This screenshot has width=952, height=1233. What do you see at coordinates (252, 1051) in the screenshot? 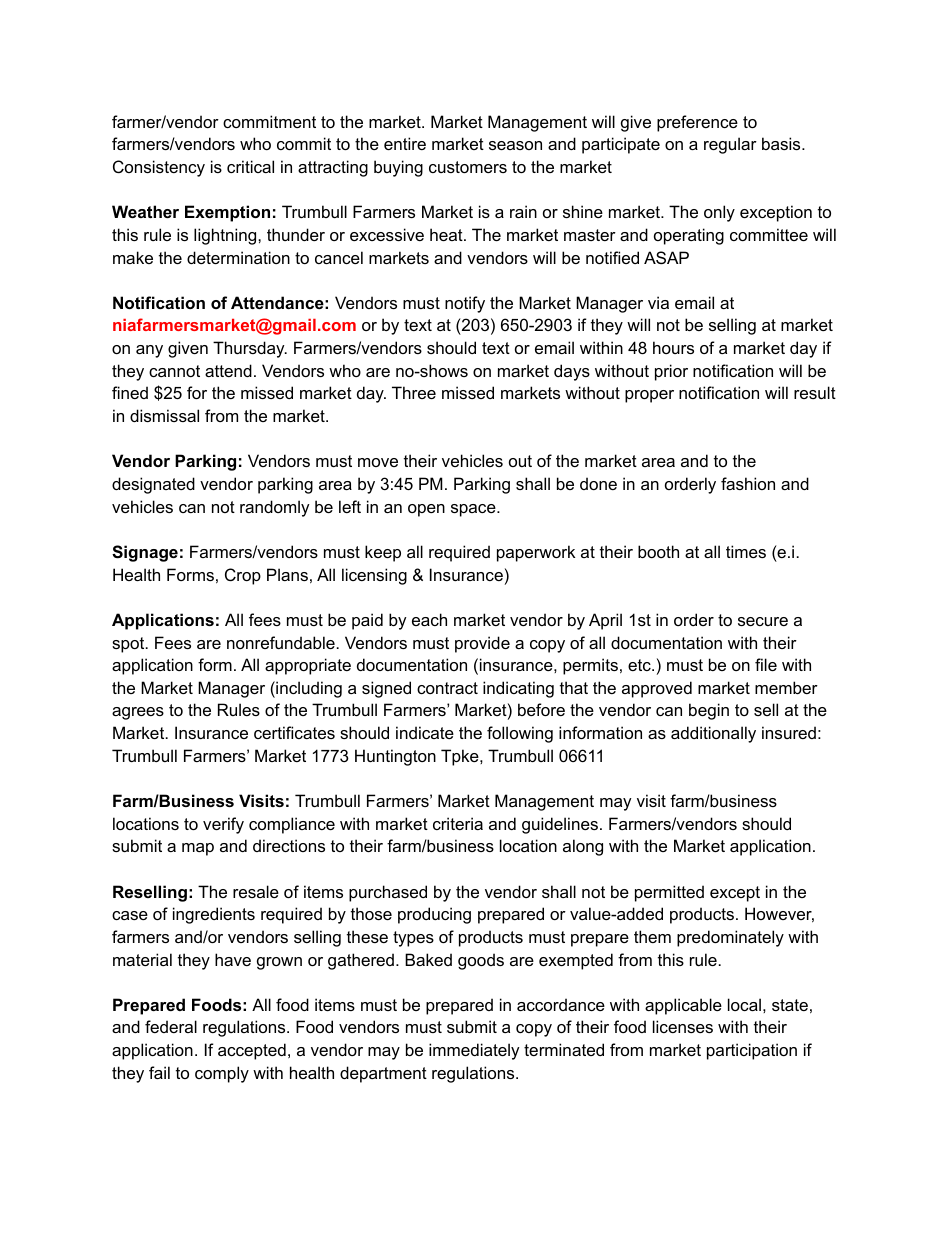
I see `accepted` at bounding box center [252, 1051].
